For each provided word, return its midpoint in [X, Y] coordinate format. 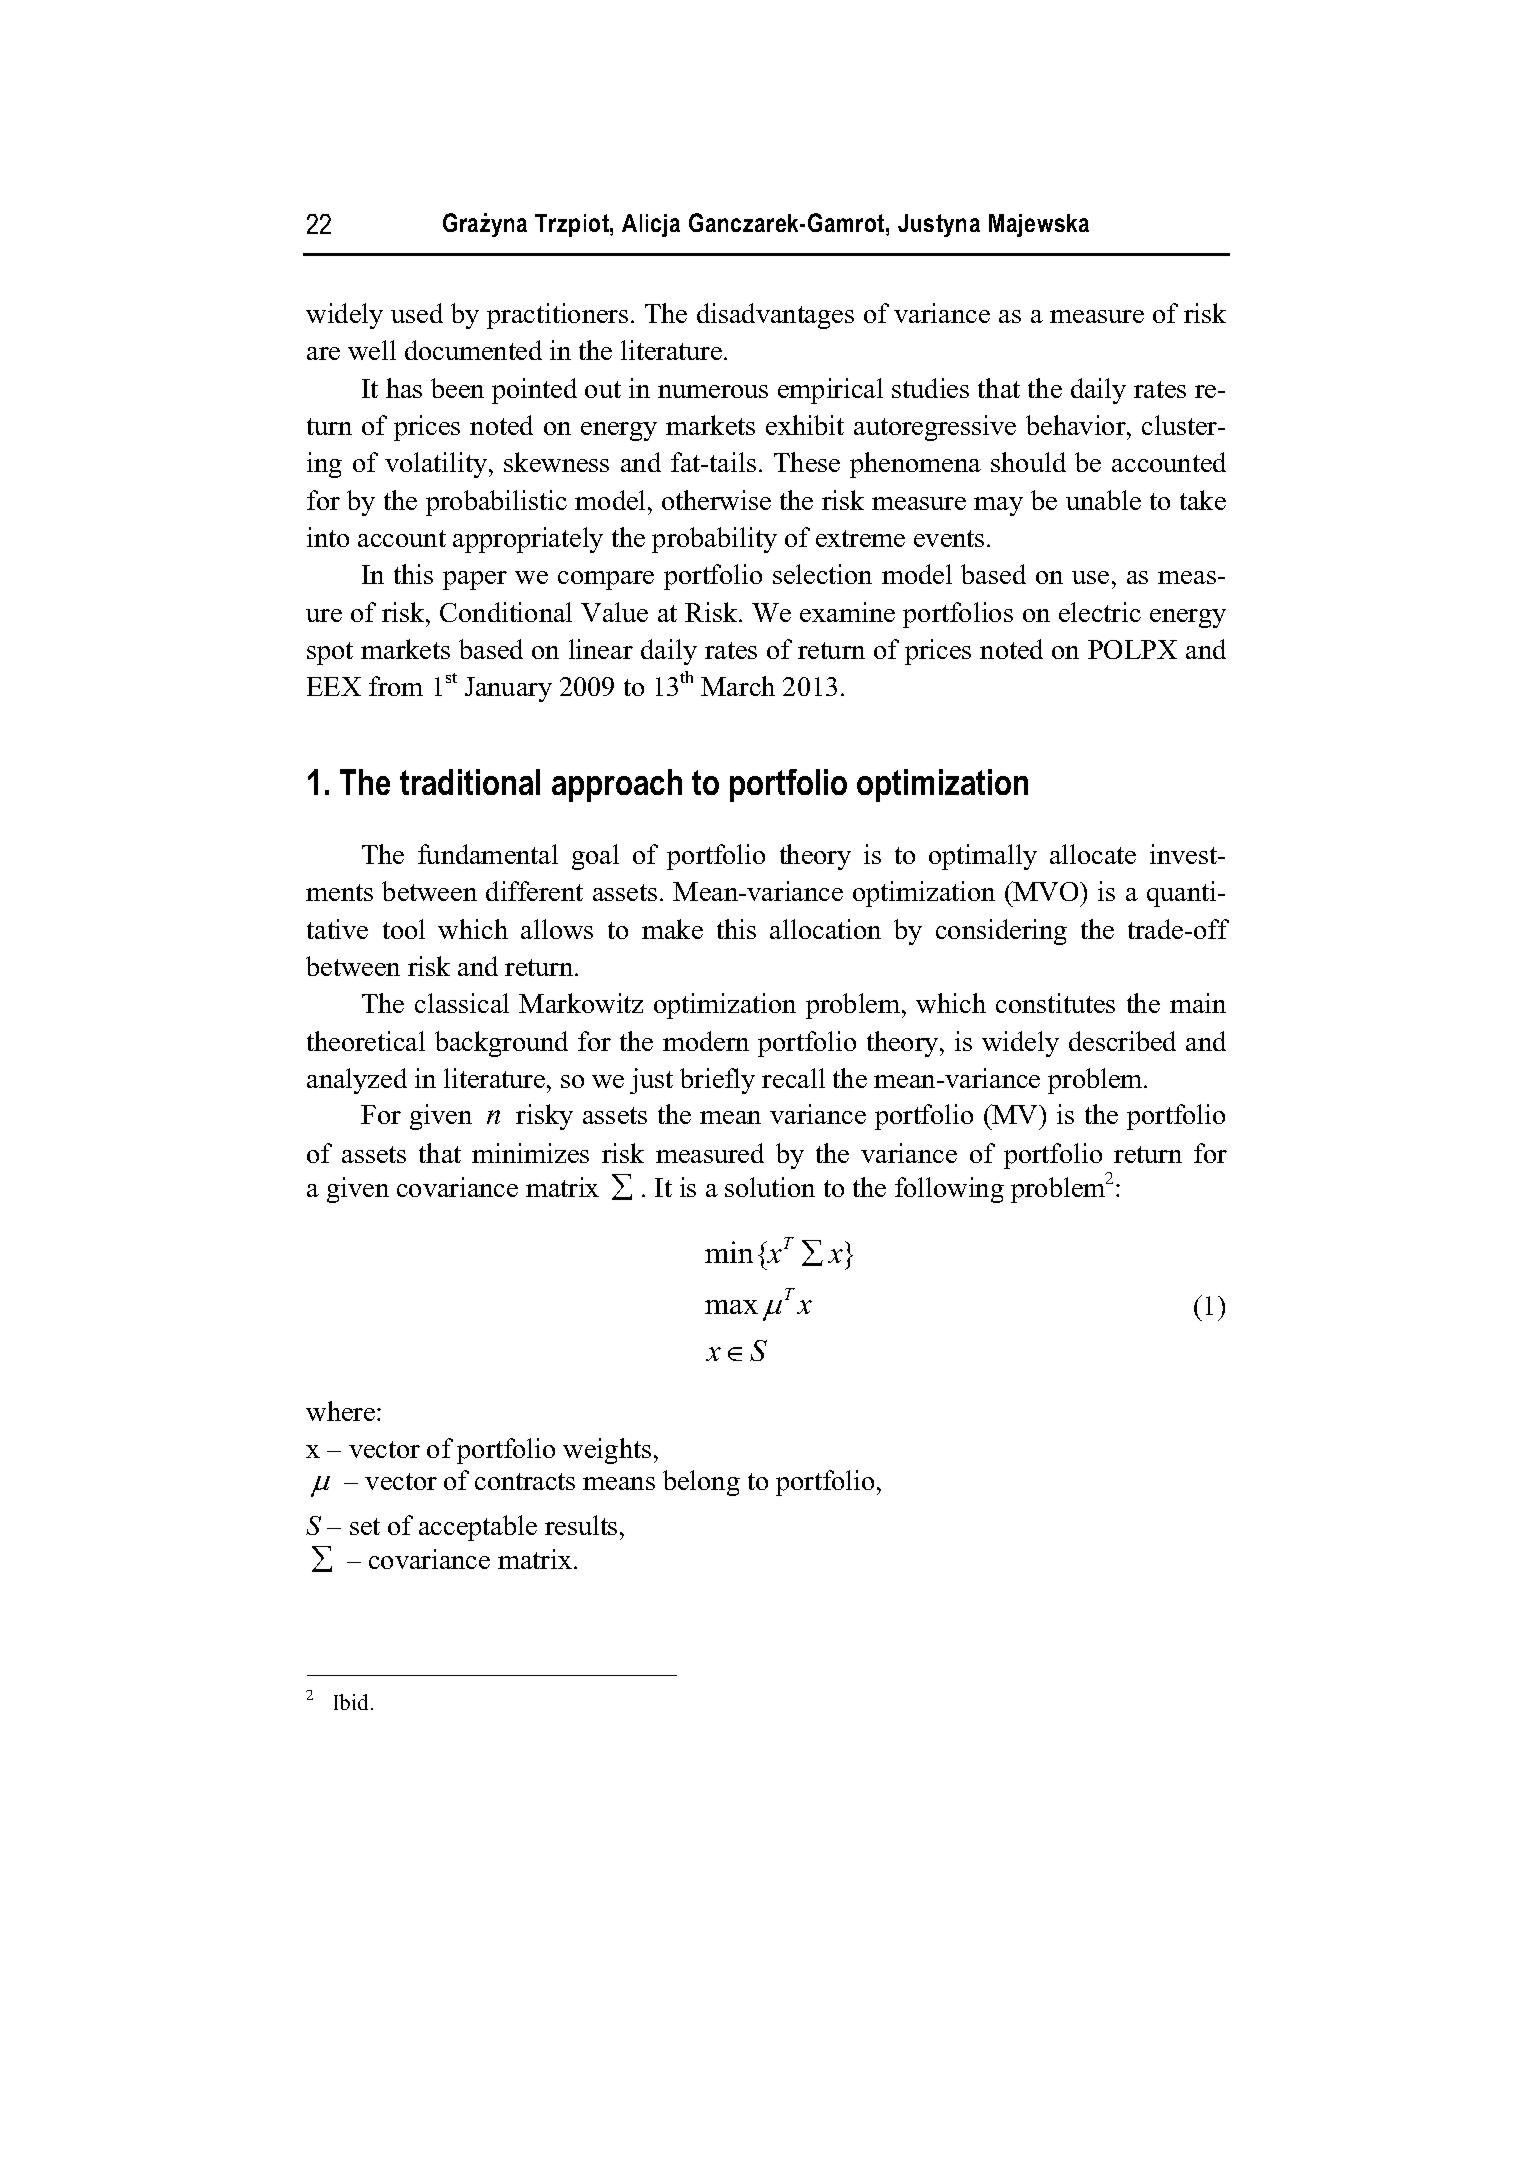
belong [701, 1483]
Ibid [353, 1702]
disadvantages [775, 316]
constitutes [1055, 1003]
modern [706, 1041]
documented [473, 350]
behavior [1077, 425]
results [581, 1525]
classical [462, 1003]
